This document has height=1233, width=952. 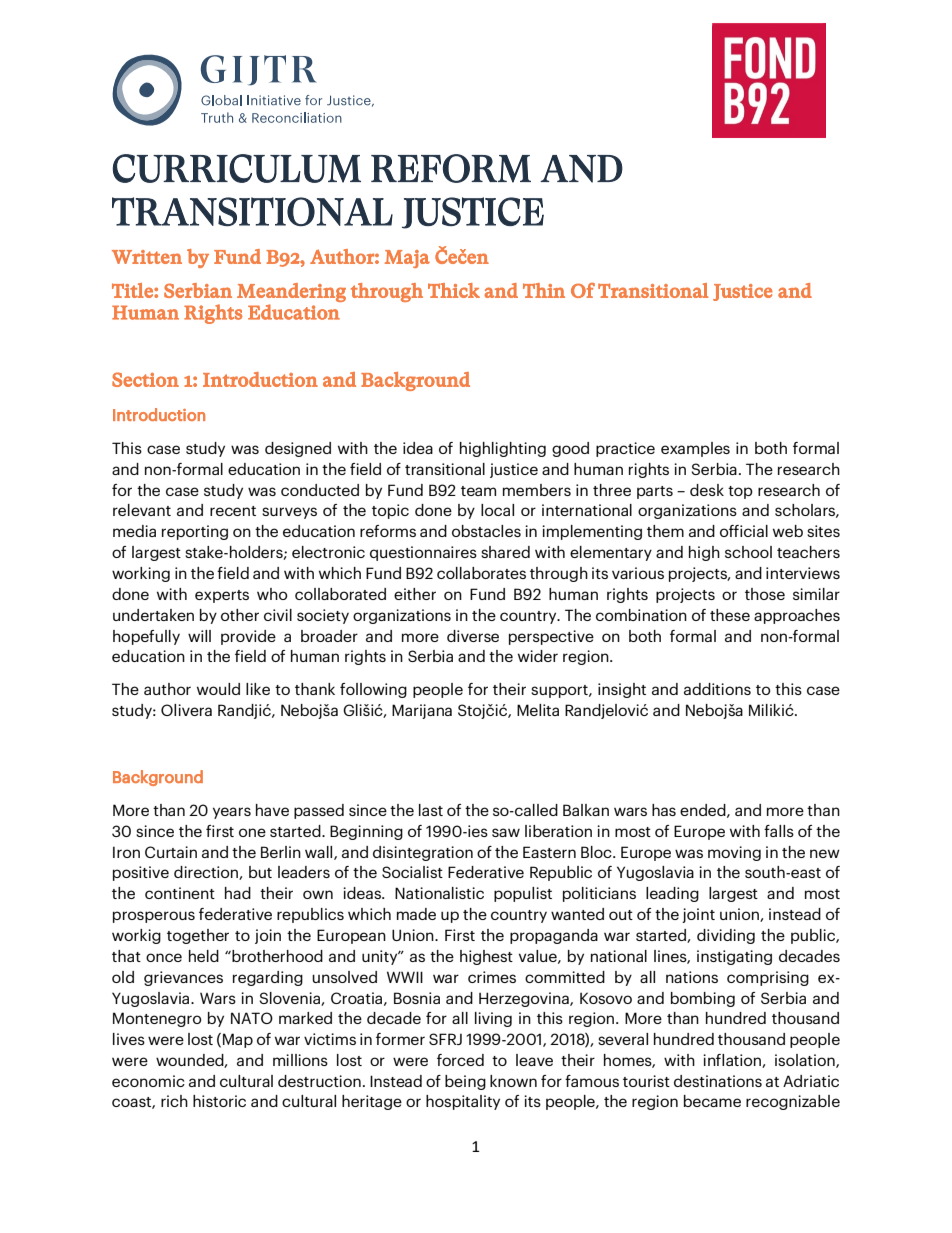 I want to click on falls, so click(x=779, y=831).
